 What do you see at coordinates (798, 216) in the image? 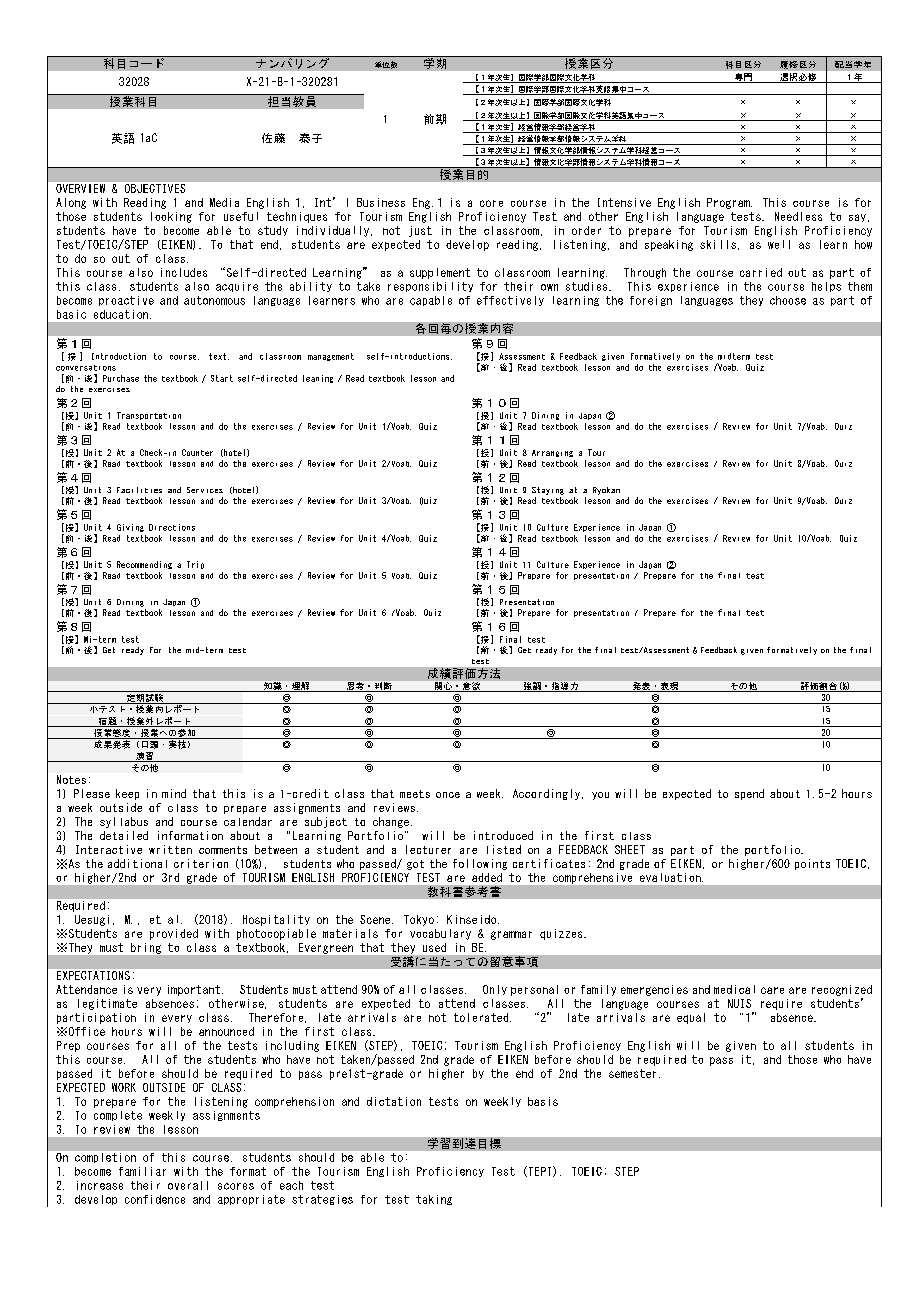
I see `Needless` at bounding box center [798, 216].
